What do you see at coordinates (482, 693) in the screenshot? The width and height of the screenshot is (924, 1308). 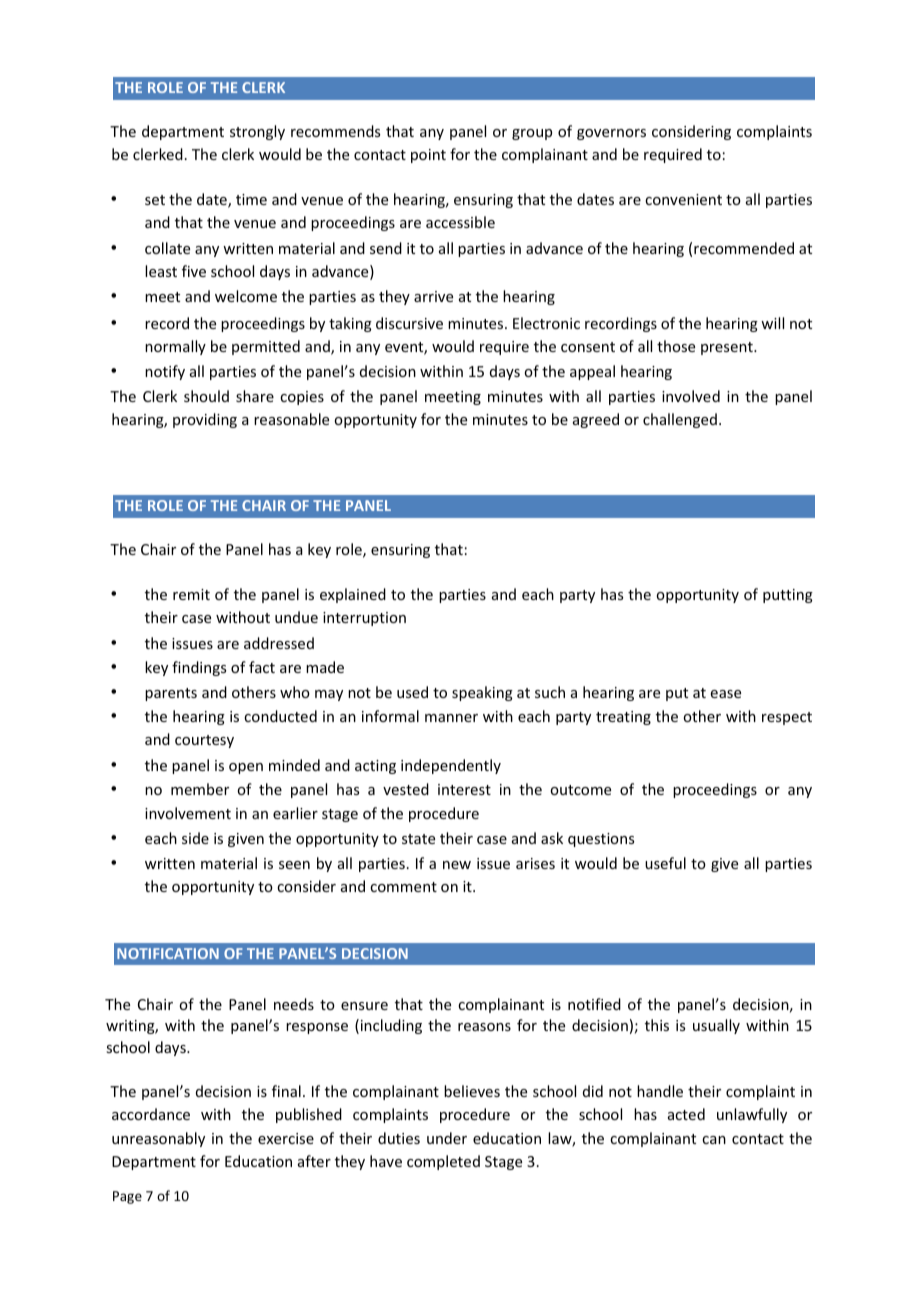 I see `speaking` at bounding box center [482, 693].
